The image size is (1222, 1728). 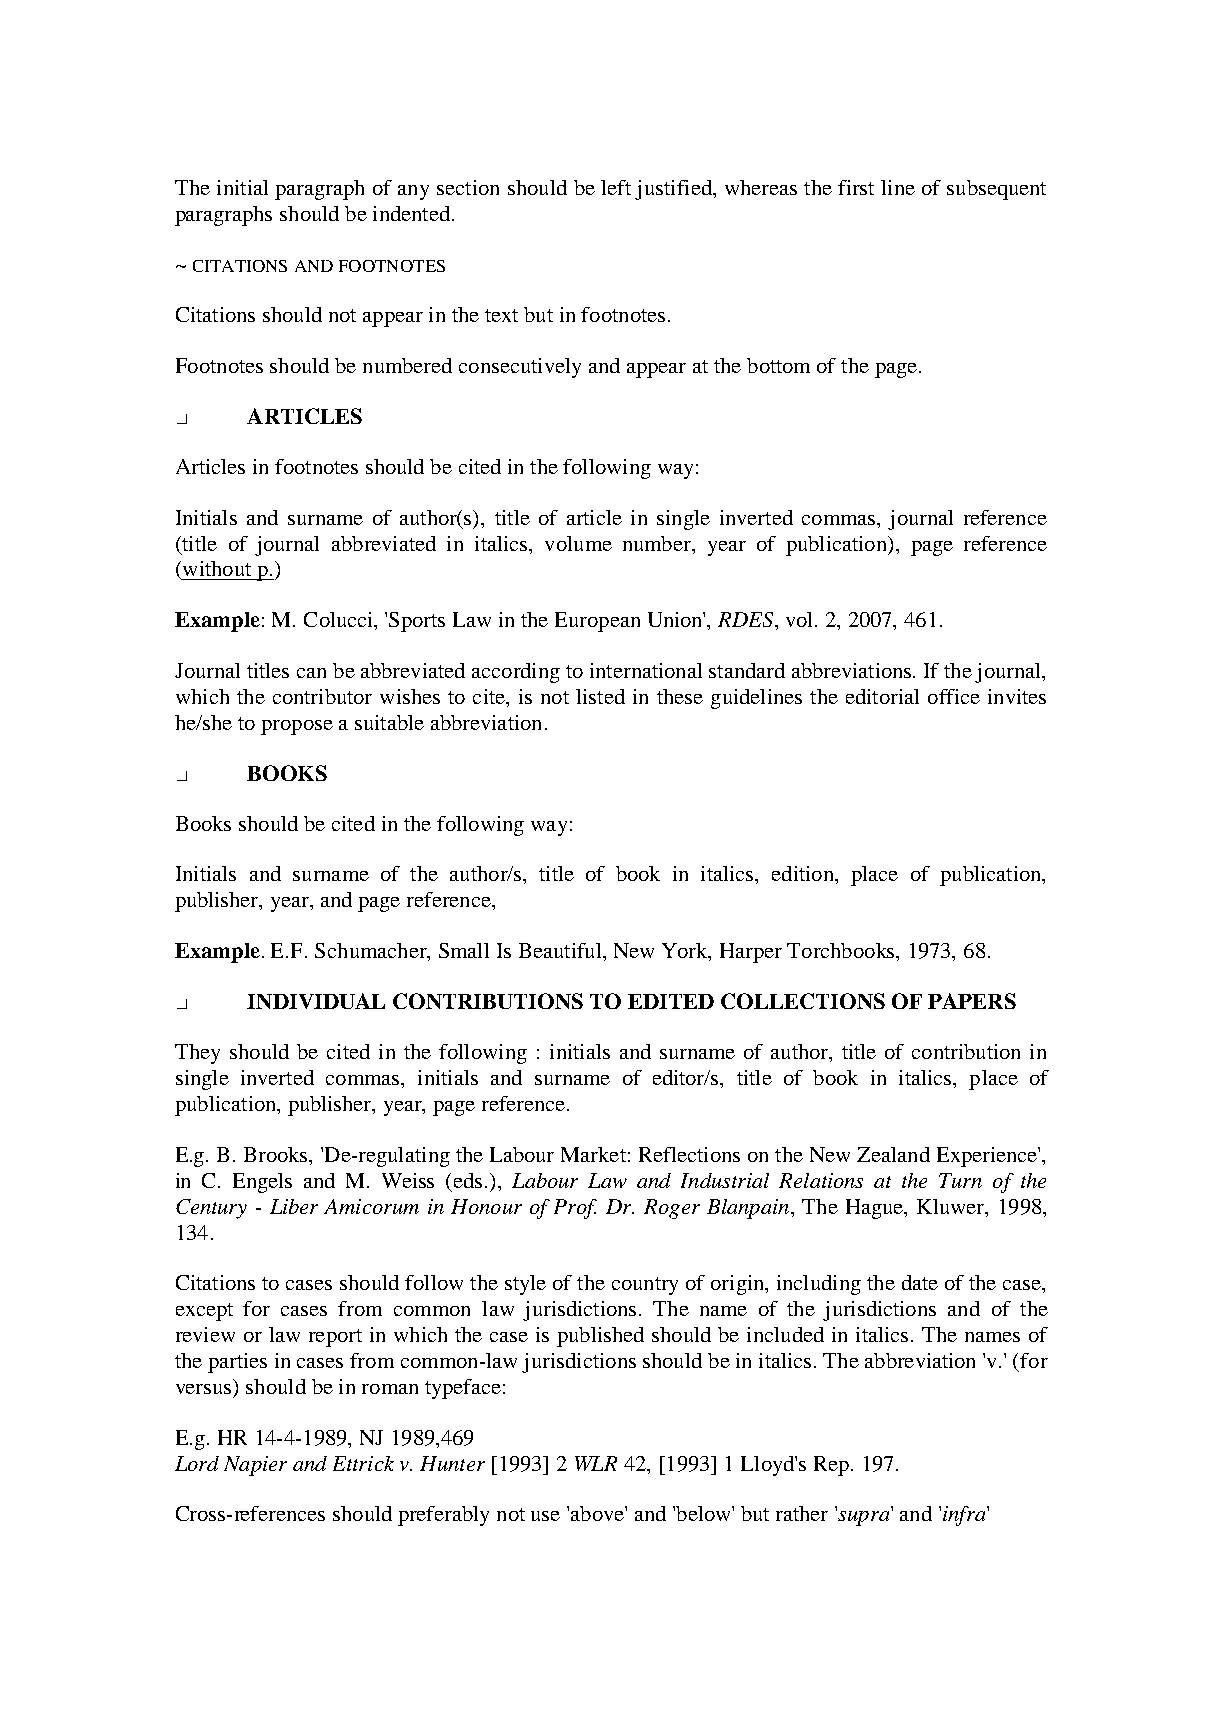 I want to click on above, so click(x=598, y=1513).
